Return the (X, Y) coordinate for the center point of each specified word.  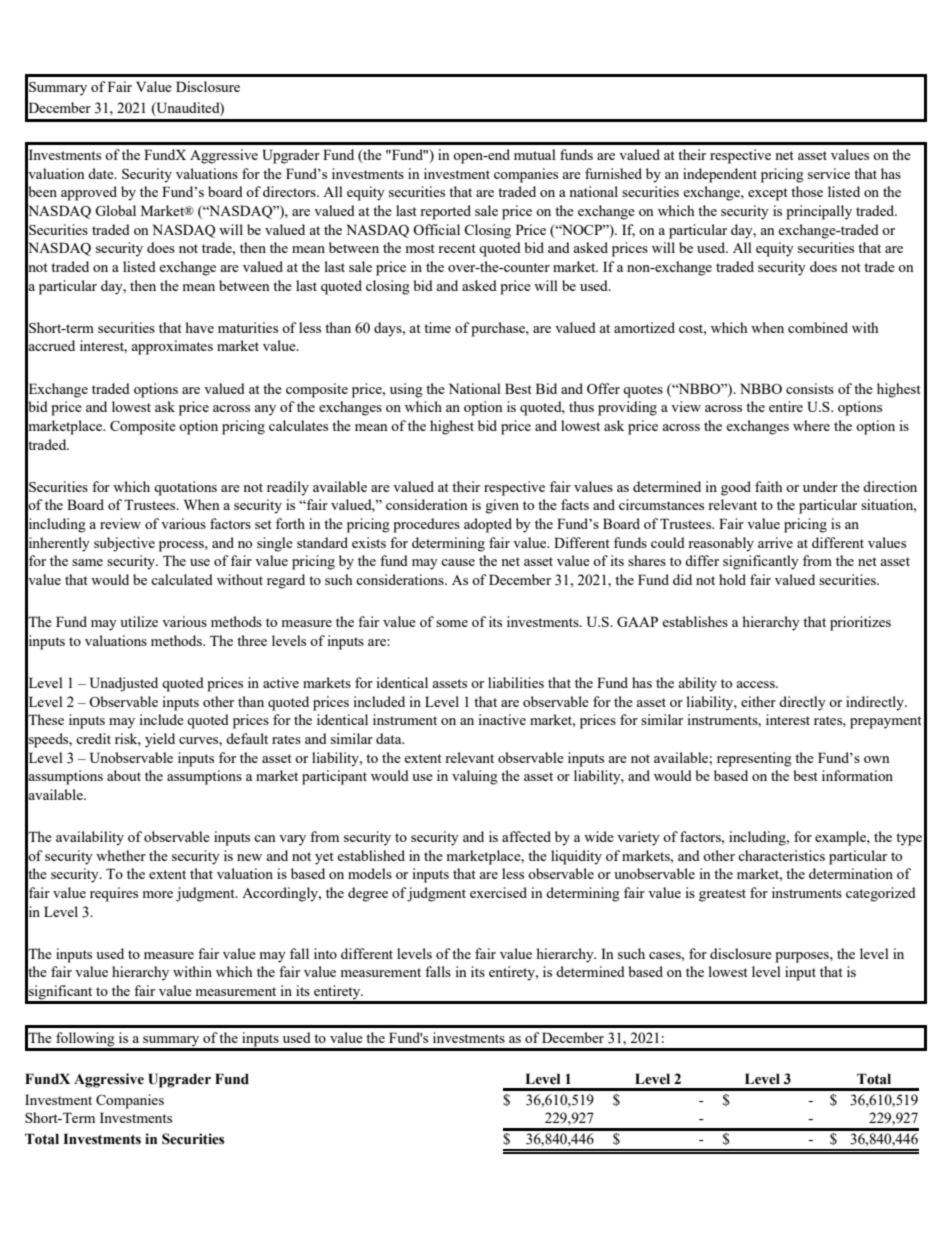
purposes (803, 957)
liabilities (516, 682)
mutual (535, 154)
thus (581, 406)
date (102, 173)
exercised (498, 892)
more (158, 894)
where (811, 425)
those (807, 191)
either (758, 701)
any (265, 410)
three (252, 640)
